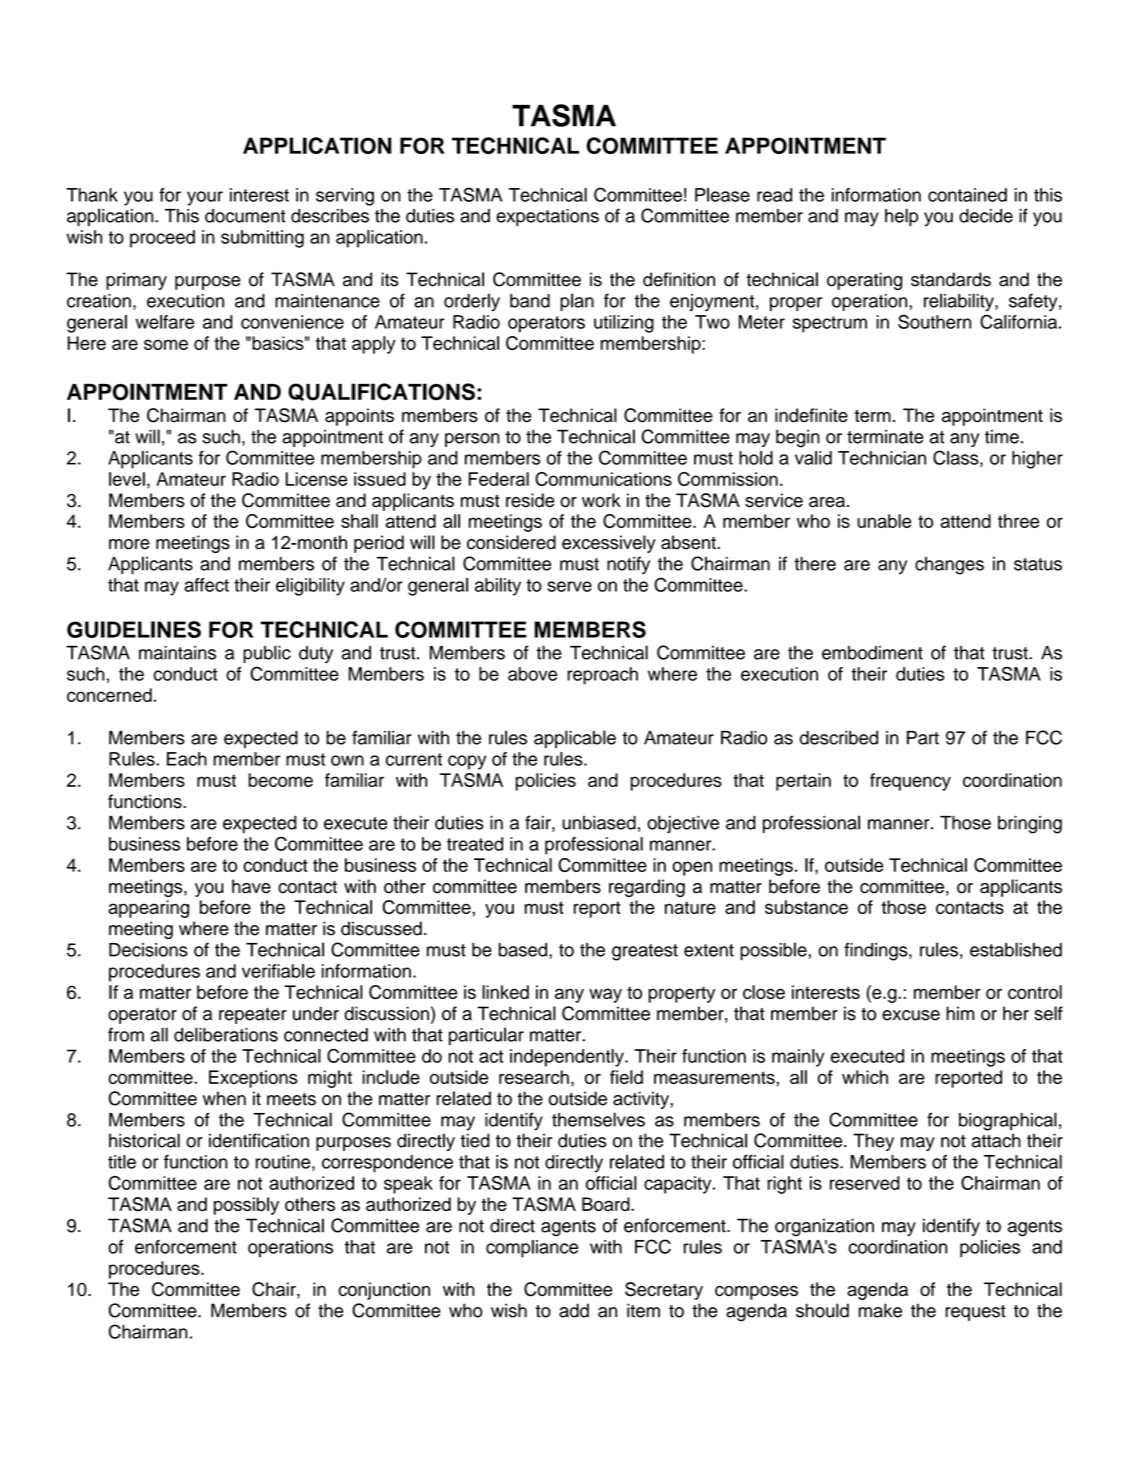 Image resolution: width=1129 pixels, height=1461 pixels. What do you see at coordinates (246, 1206) in the screenshot?
I see `possibly` at bounding box center [246, 1206].
